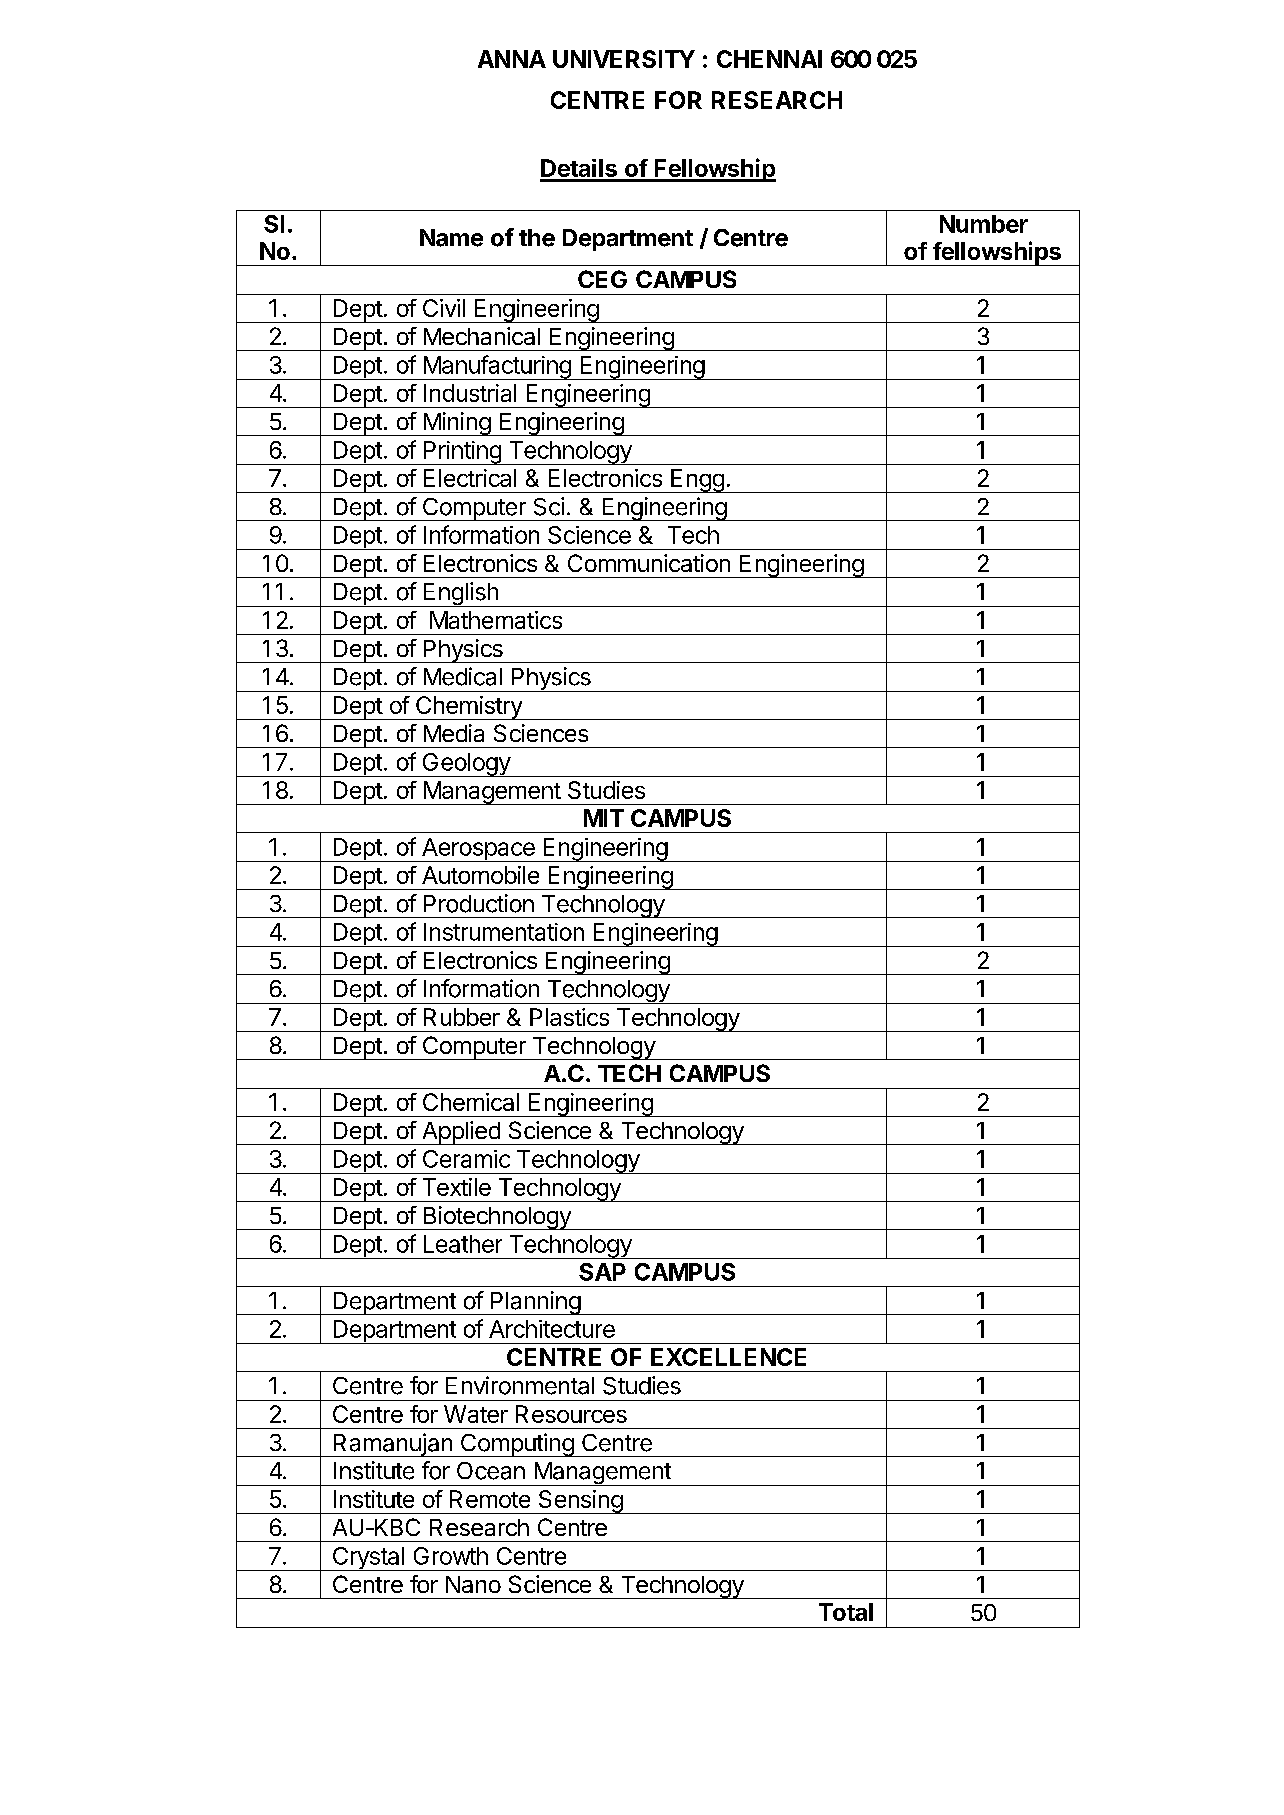 The width and height of the page is (1284, 1815). I want to click on Instrumentation, so click(504, 932).
